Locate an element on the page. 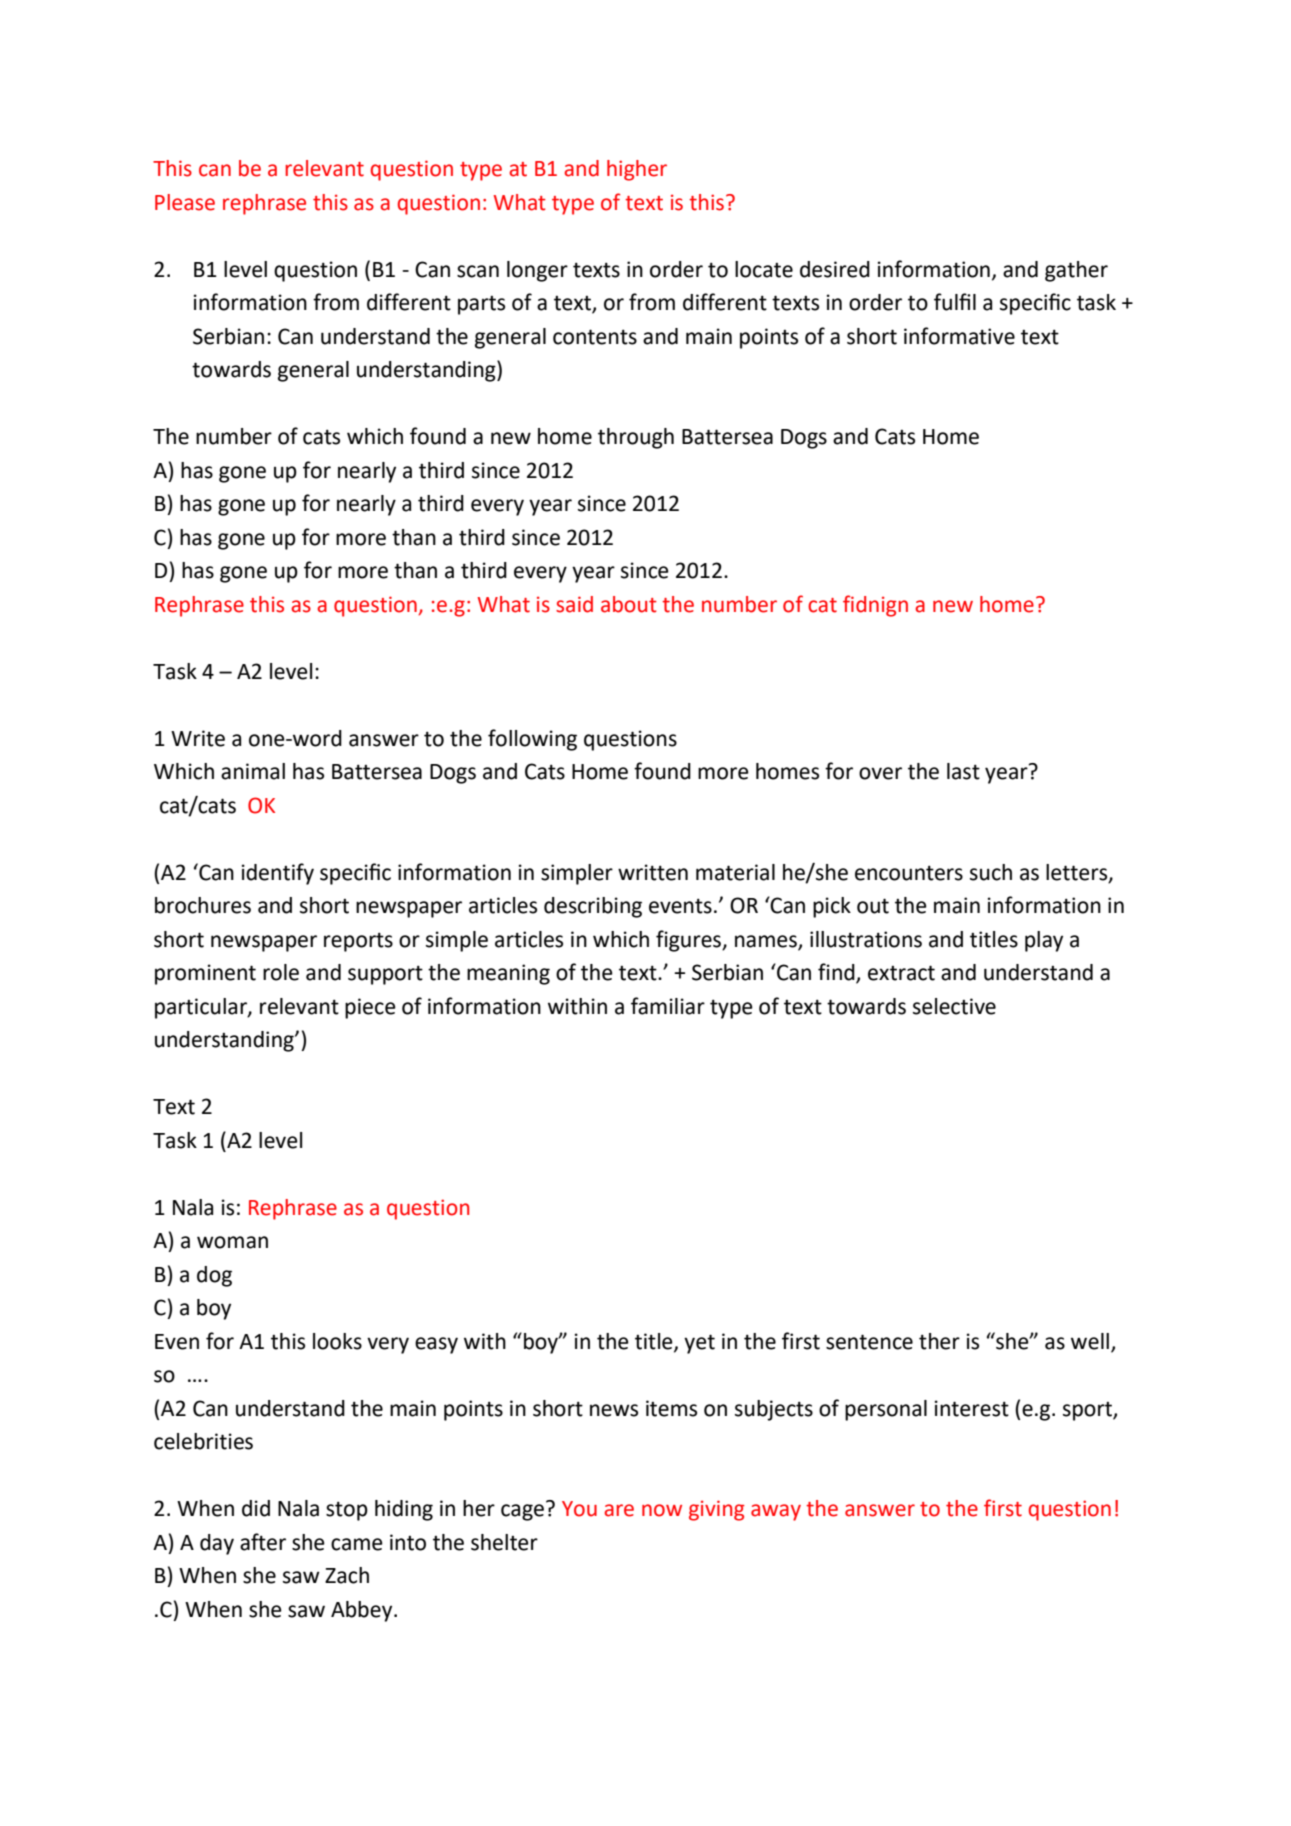 Image resolution: width=1291 pixels, height=1826 pixels. informative is located at coordinates (959, 336).
